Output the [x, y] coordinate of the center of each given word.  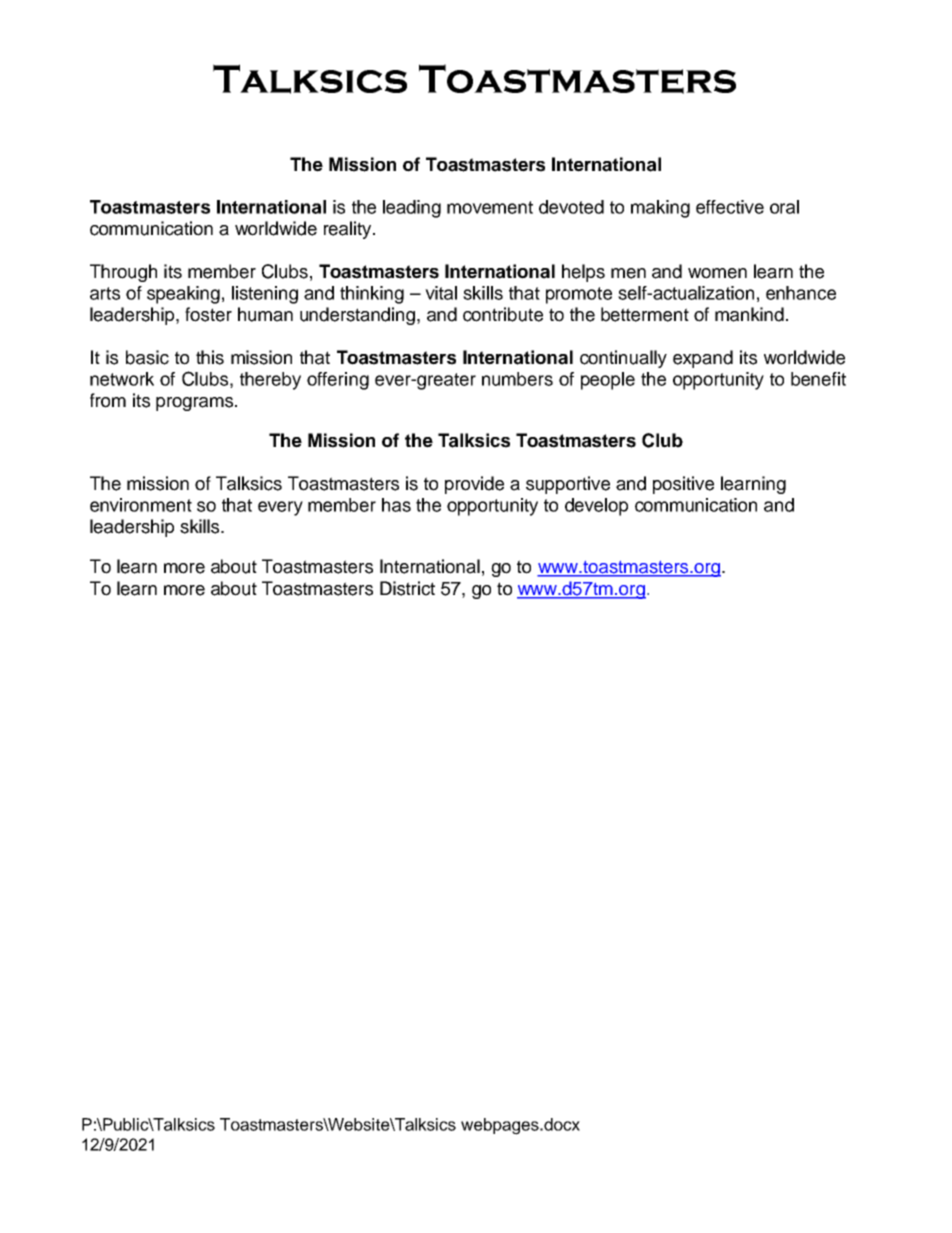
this [210, 357]
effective [730, 207]
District [407, 588]
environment [141, 505]
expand [703, 359]
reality [349, 230]
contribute [503, 314]
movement [490, 207]
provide [474, 485]
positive [683, 485]
